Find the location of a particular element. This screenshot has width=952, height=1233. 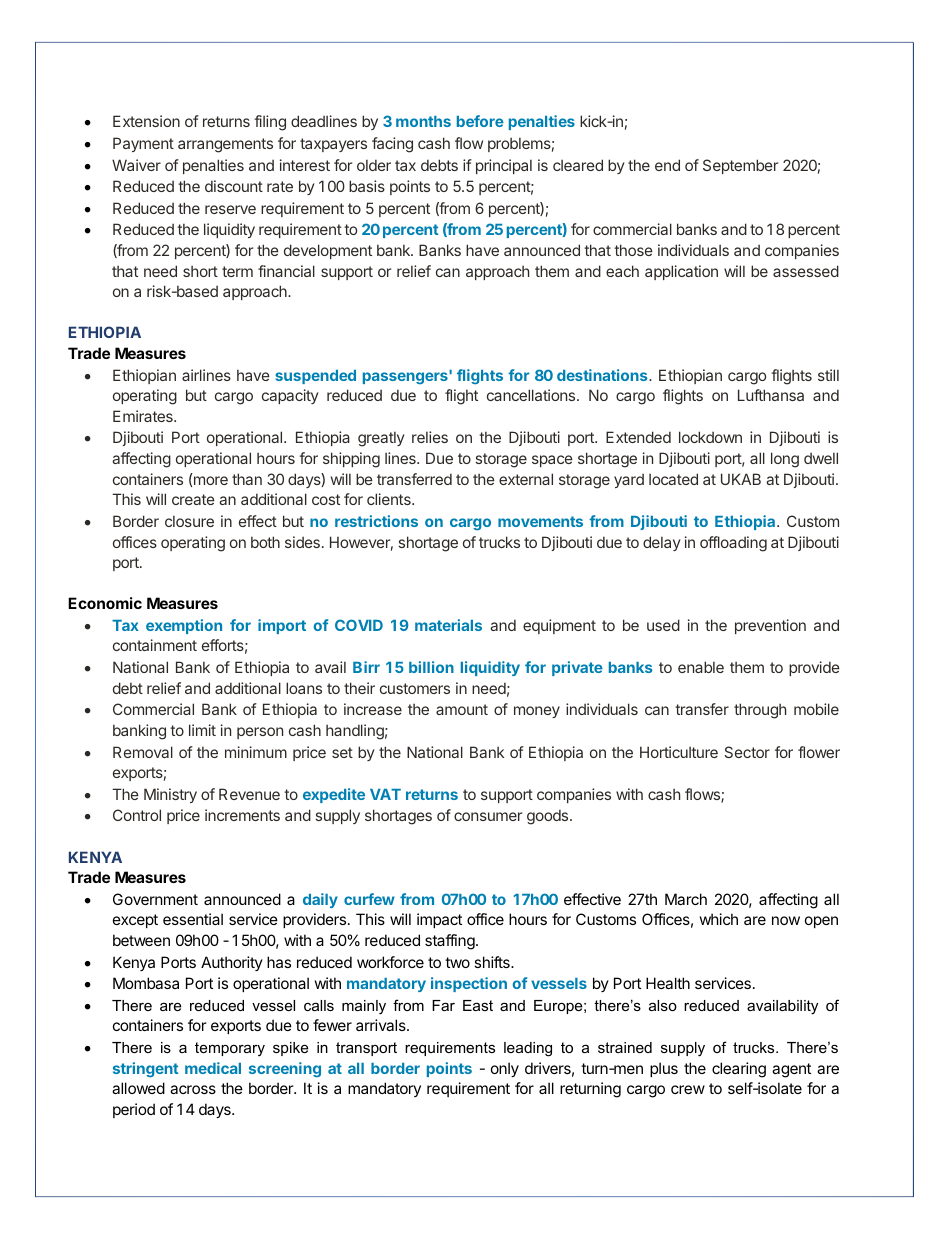

long is located at coordinates (785, 460).
